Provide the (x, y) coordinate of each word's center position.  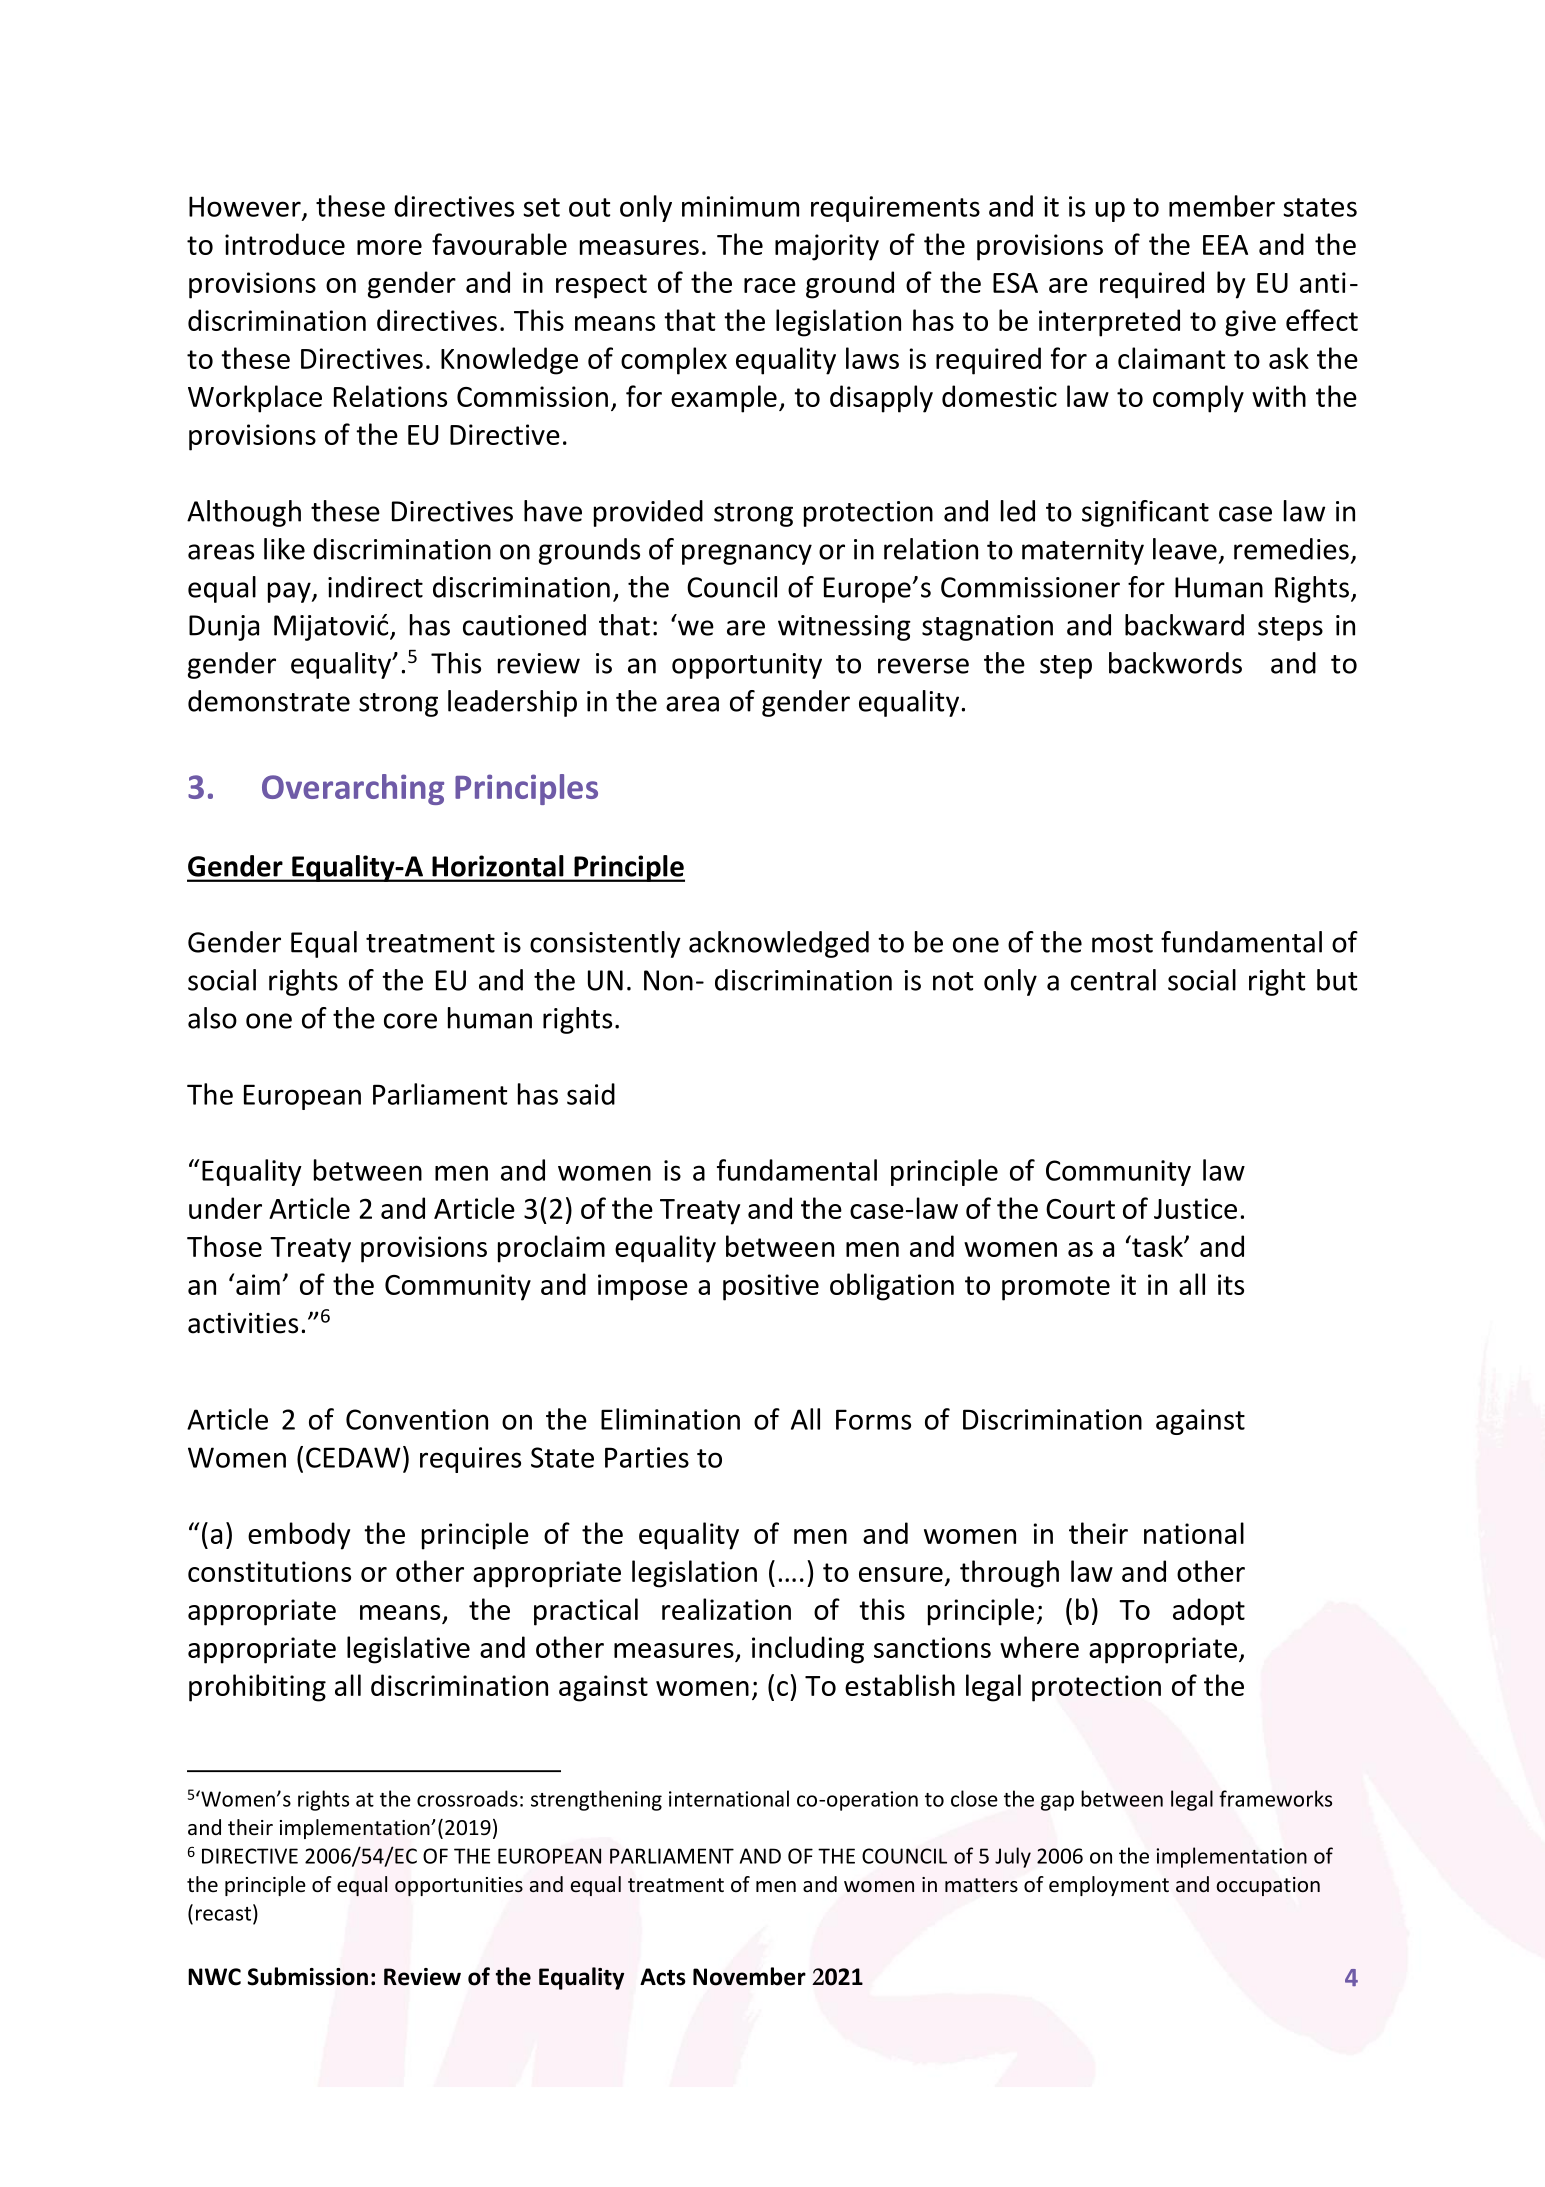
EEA (1225, 245)
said (591, 1094)
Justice (1195, 1208)
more (389, 247)
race (770, 285)
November (749, 1976)
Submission (307, 1976)
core (410, 1021)
